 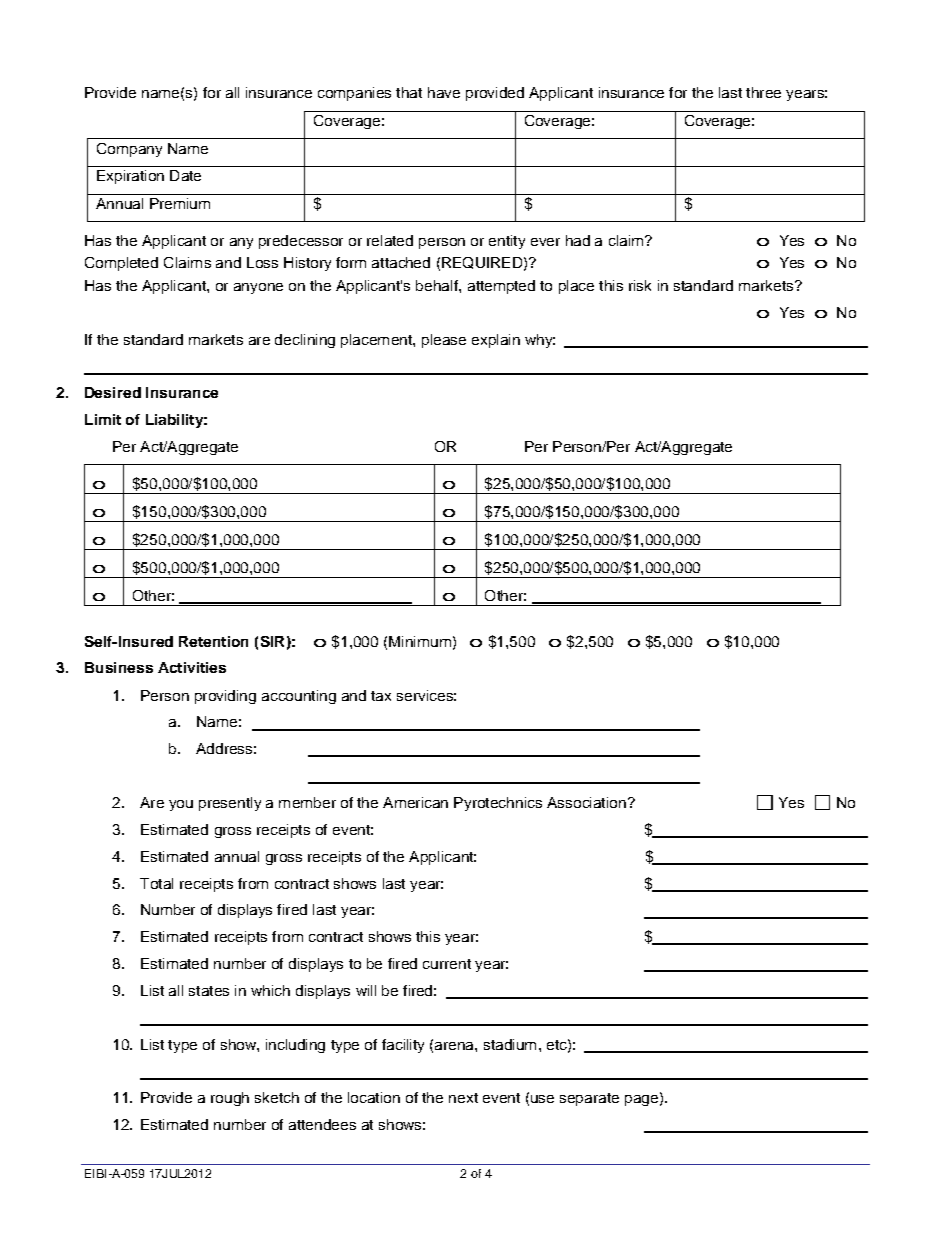 I want to click on Retention, so click(x=213, y=641).
